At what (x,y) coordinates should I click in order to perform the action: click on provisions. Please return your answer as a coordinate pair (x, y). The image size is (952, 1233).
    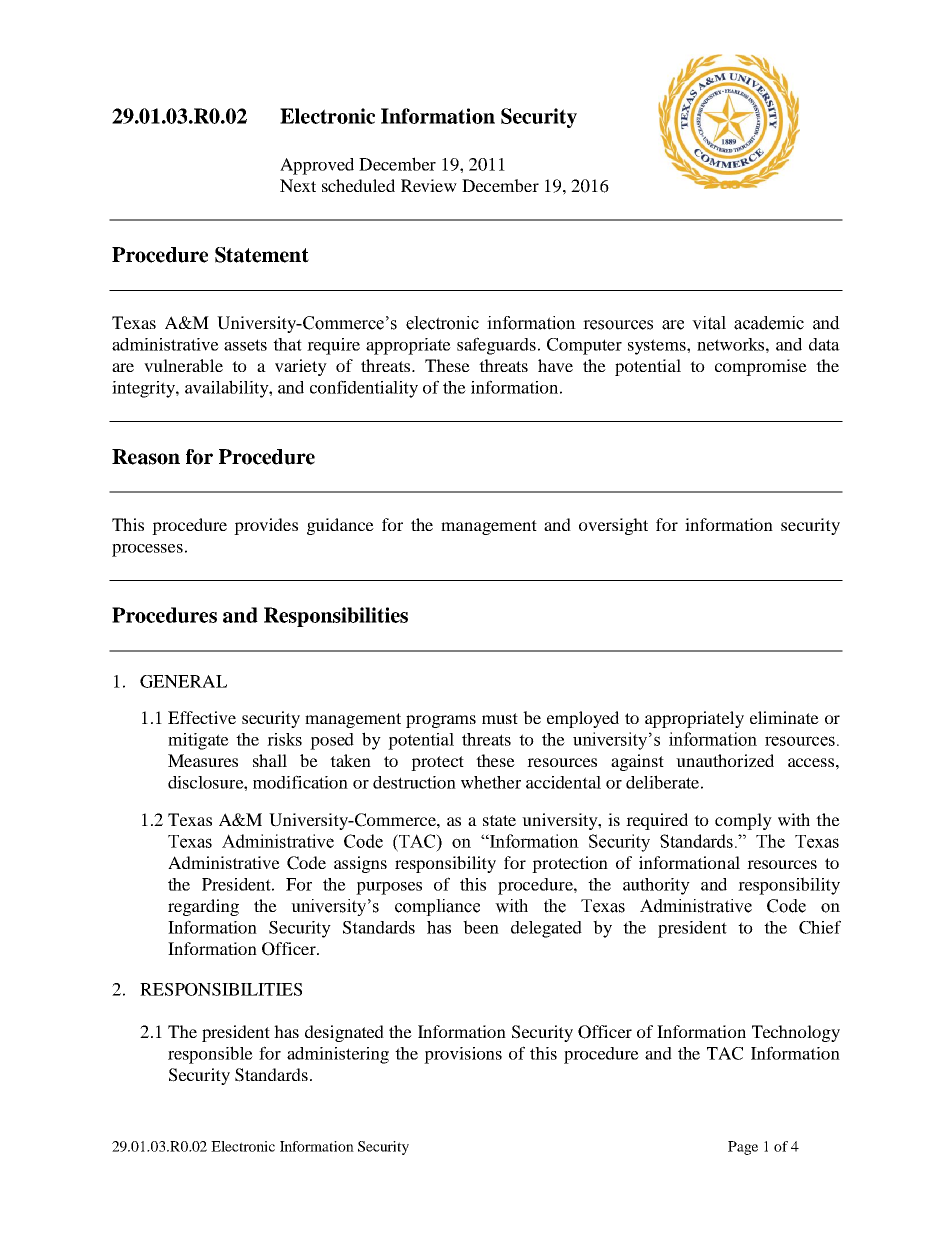
    Looking at the image, I should click on (463, 1055).
